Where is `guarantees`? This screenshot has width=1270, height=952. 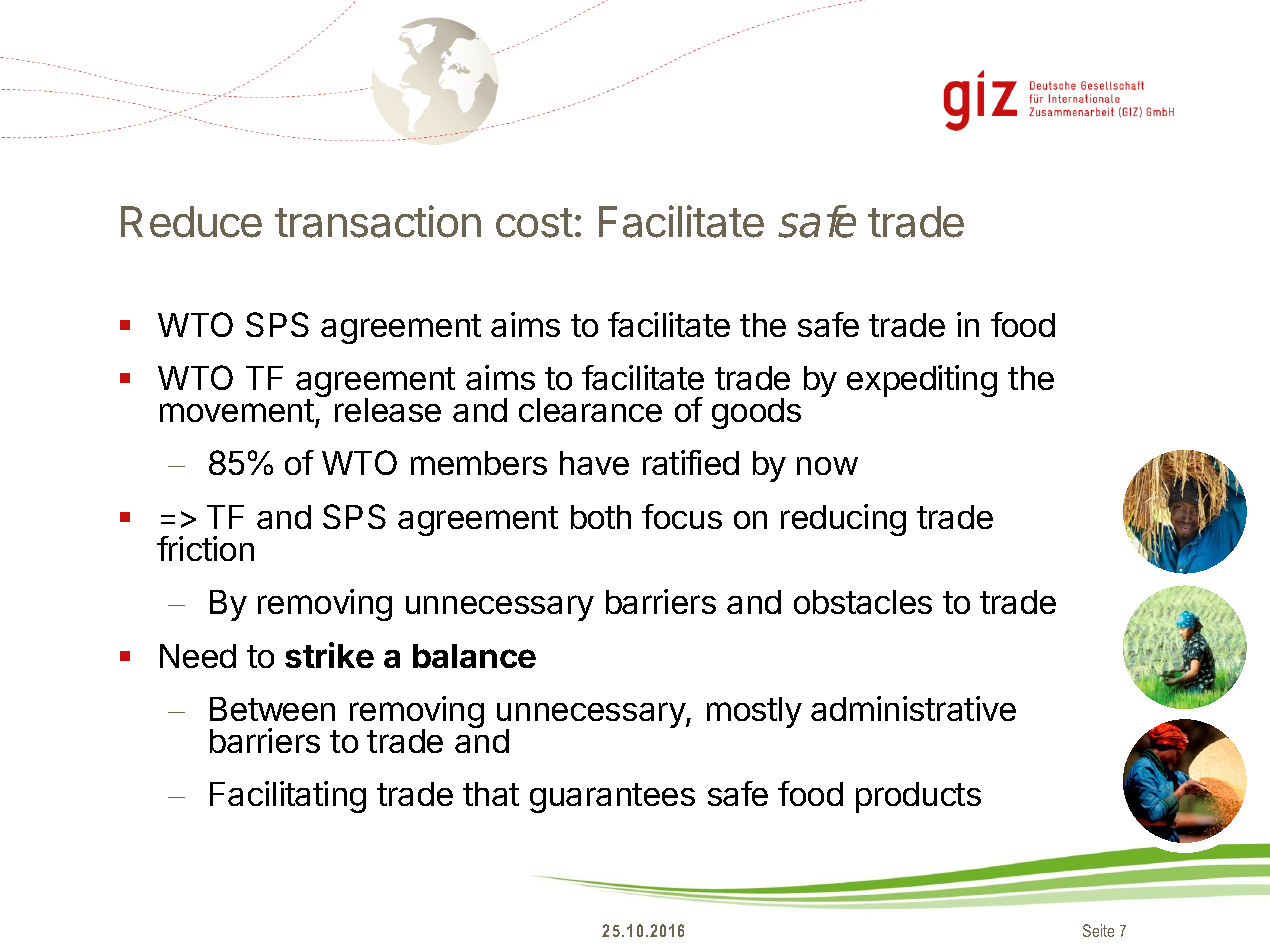
guarantees is located at coordinates (612, 798).
